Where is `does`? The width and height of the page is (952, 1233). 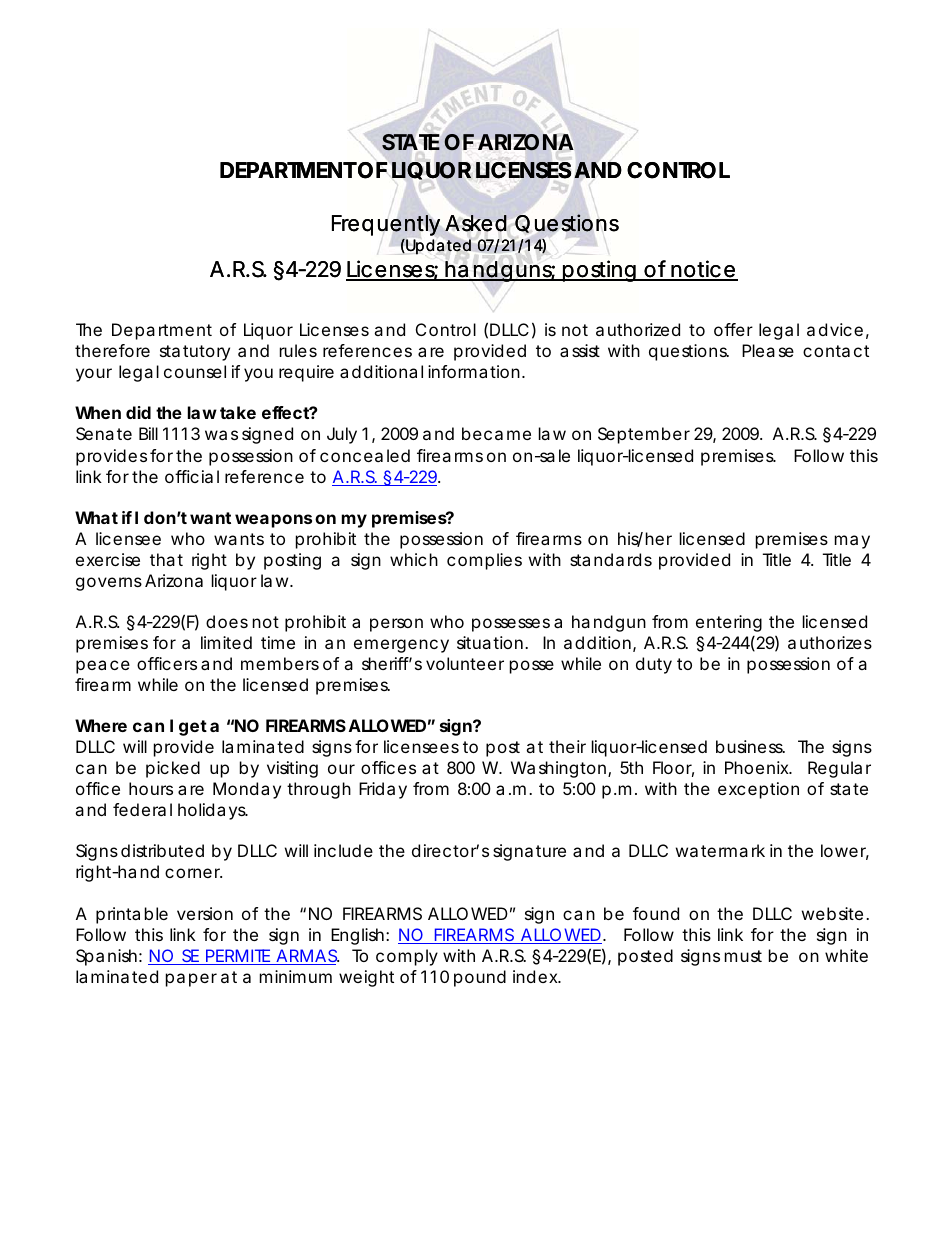 does is located at coordinates (227, 621).
